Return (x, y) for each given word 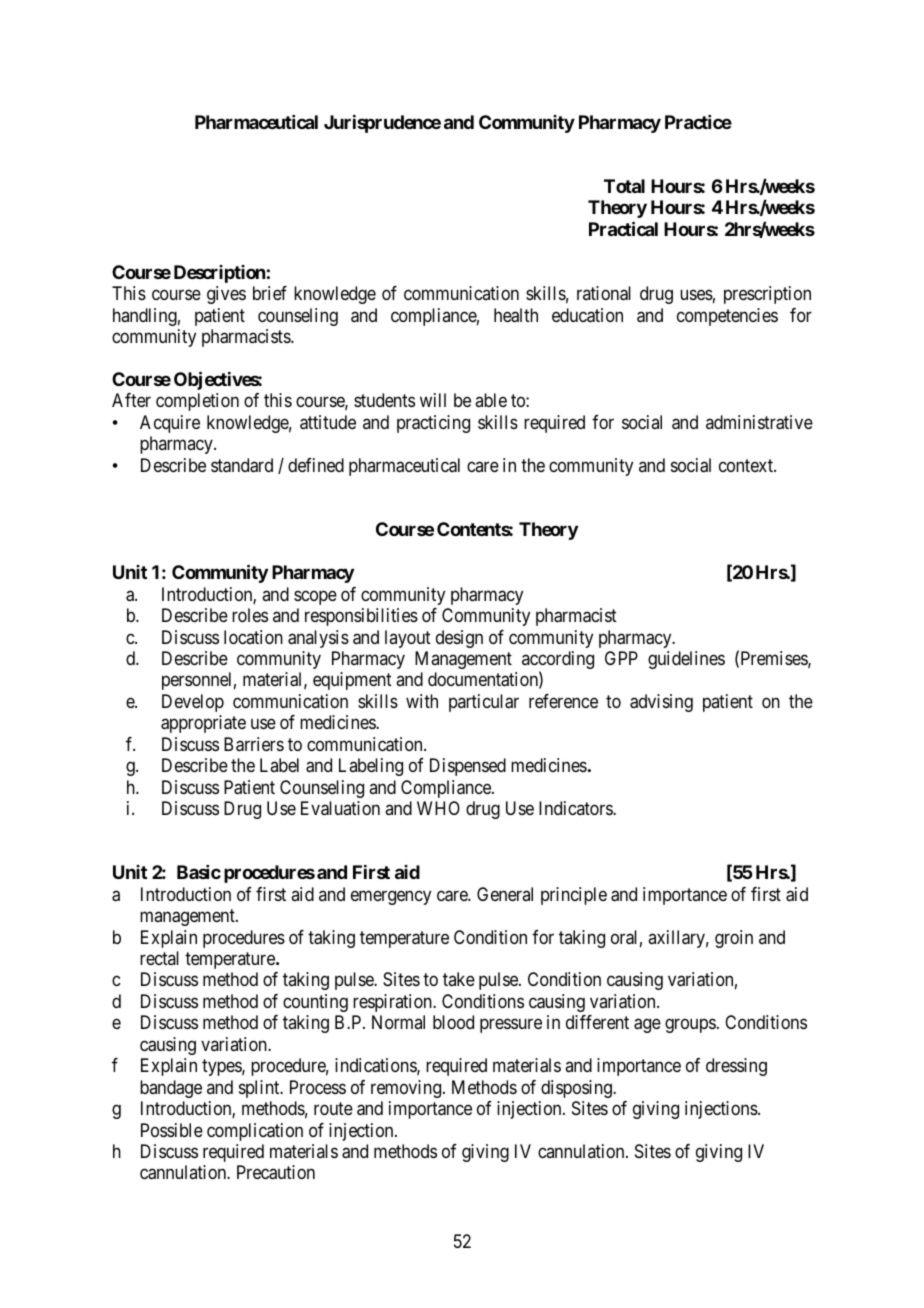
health (516, 315)
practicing (433, 424)
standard (242, 465)
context (747, 465)
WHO (438, 808)
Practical (623, 228)
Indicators (576, 808)
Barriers (254, 744)
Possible (172, 1130)
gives (226, 295)
